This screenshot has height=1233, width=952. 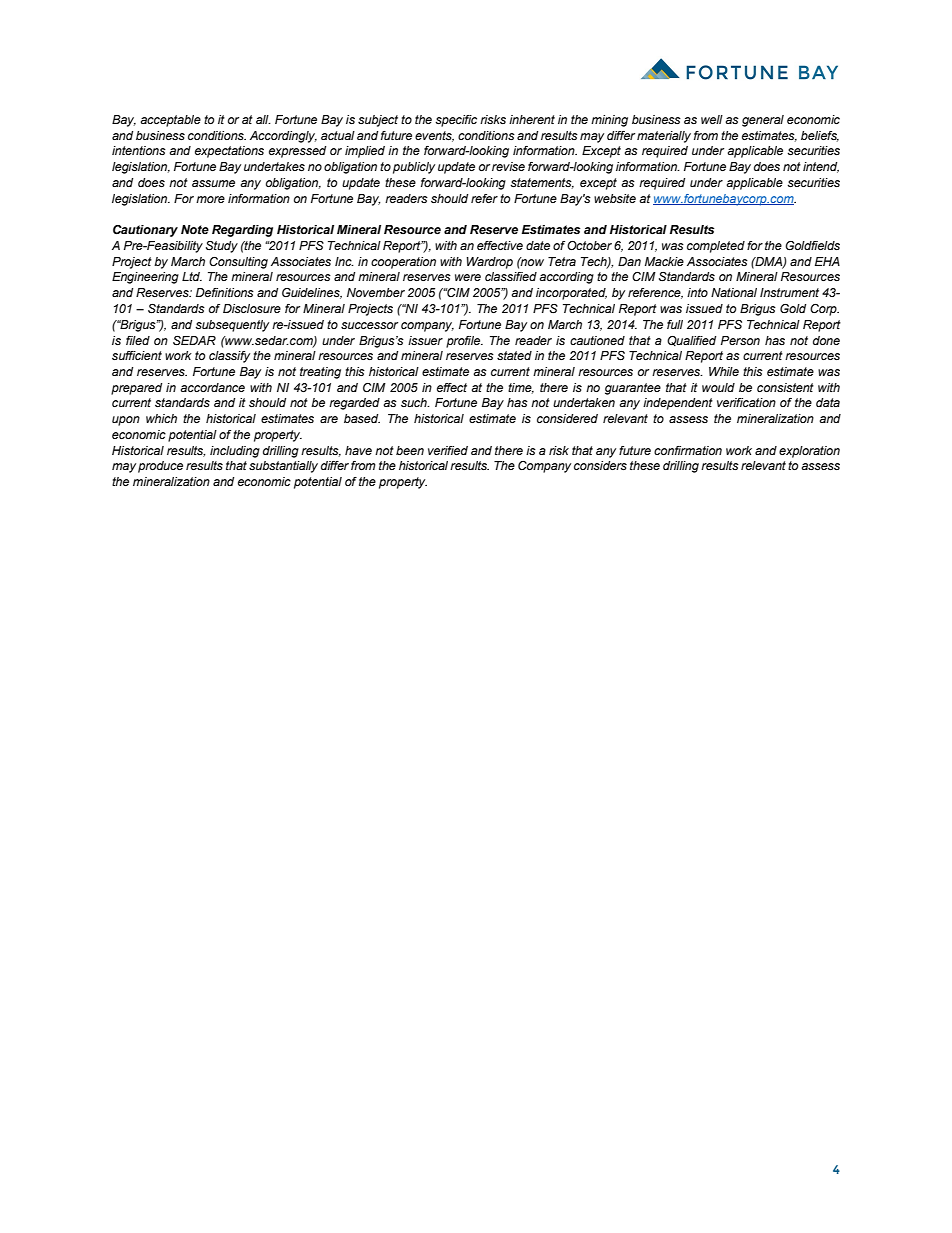 What do you see at coordinates (763, 121) in the screenshot?
I see `general` at bounding box center [763, 121].
